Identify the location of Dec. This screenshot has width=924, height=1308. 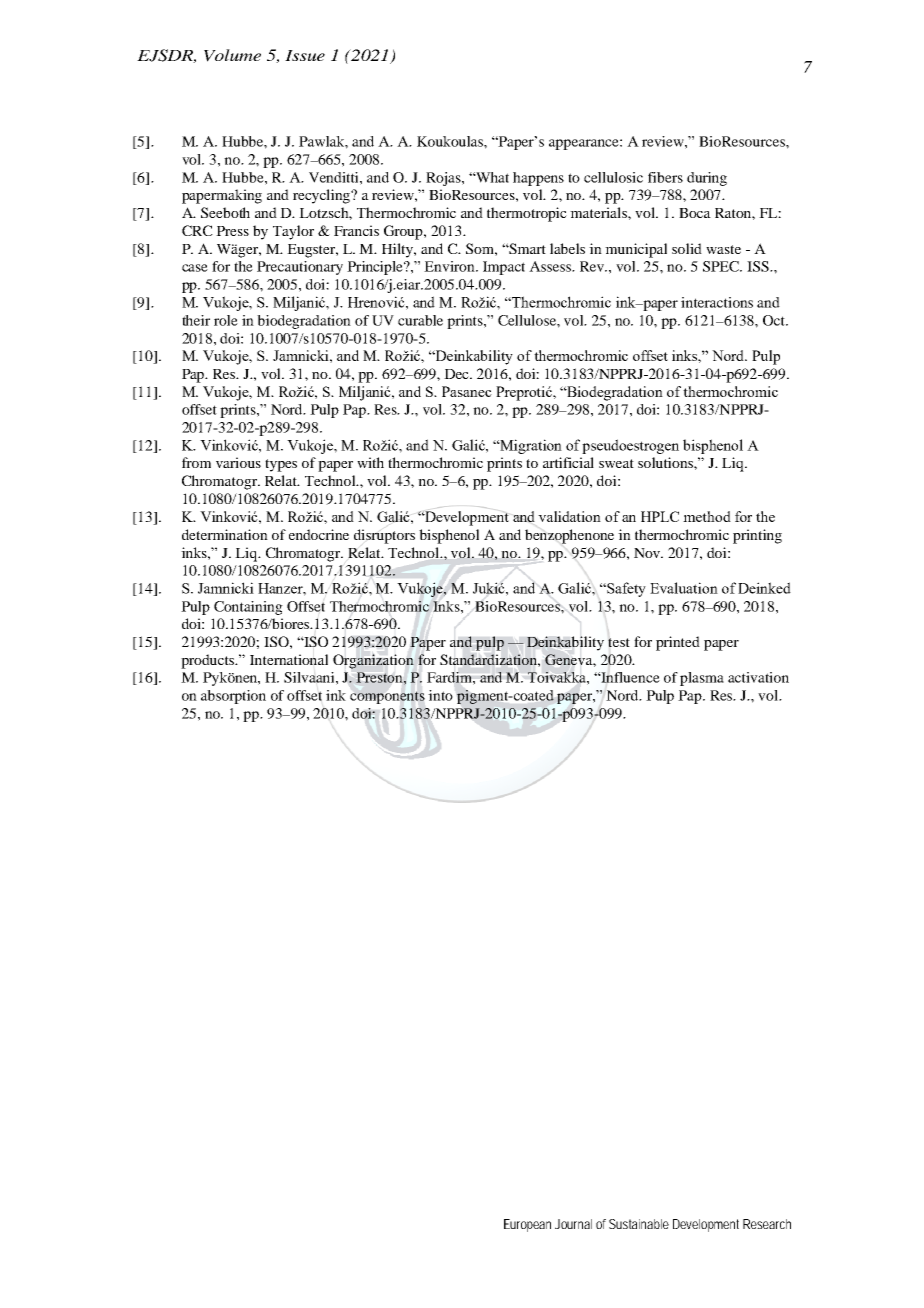
(457, 374).
